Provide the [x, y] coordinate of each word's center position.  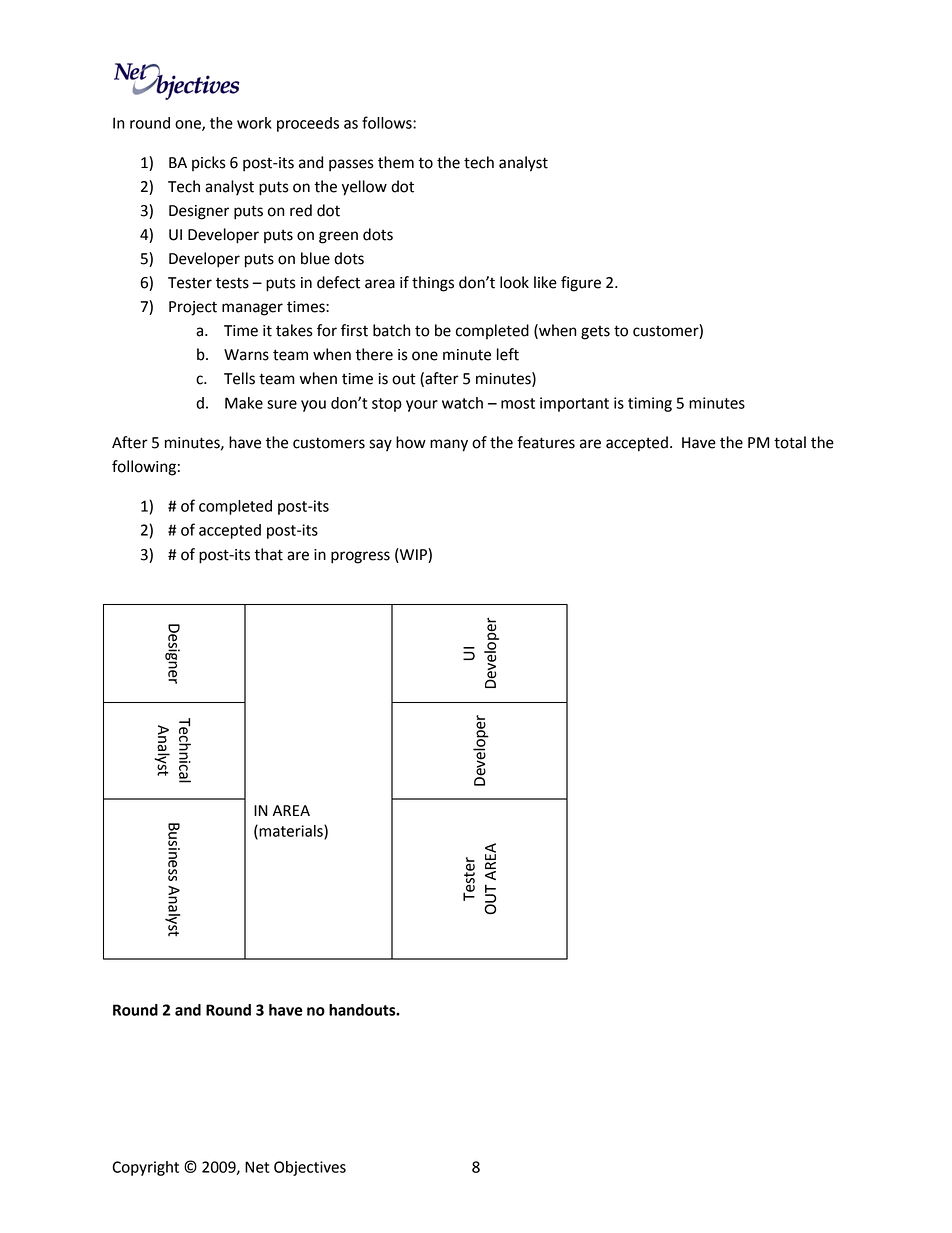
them [396, 162]
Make [244, 403]
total [790, 442]
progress [360, 557]
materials [291, 832]
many [449, 445]
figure [581, 284]
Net [257, 1167]
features [546, 442]
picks [209, 163]
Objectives [310, 1168]
